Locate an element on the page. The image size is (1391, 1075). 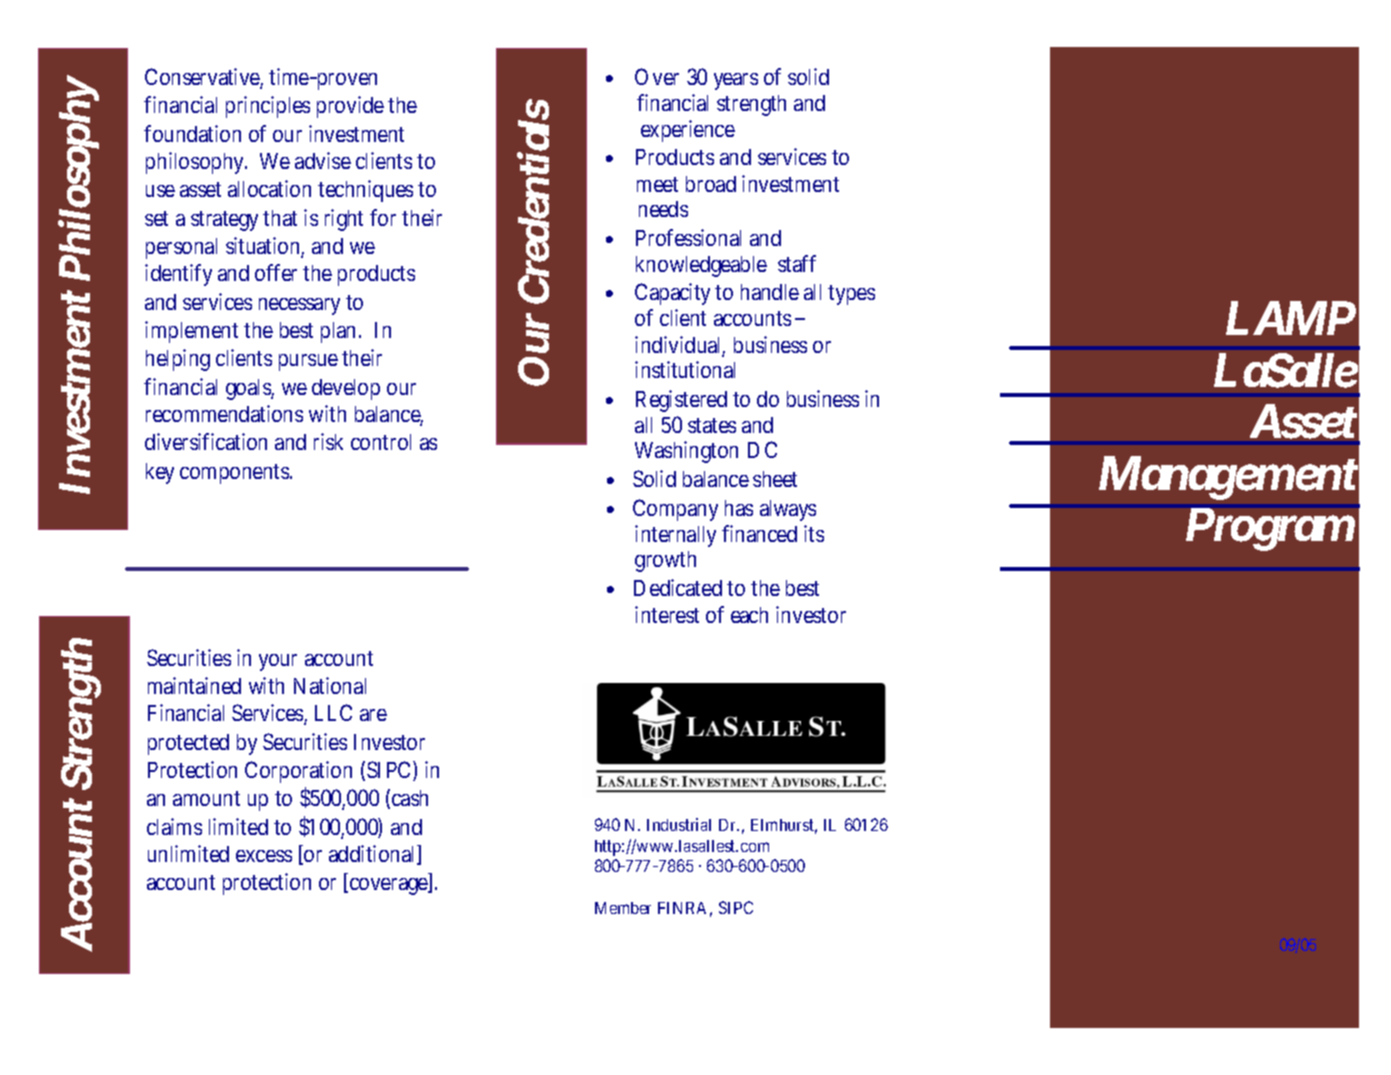
experience is located at coordinates (688, 131).
